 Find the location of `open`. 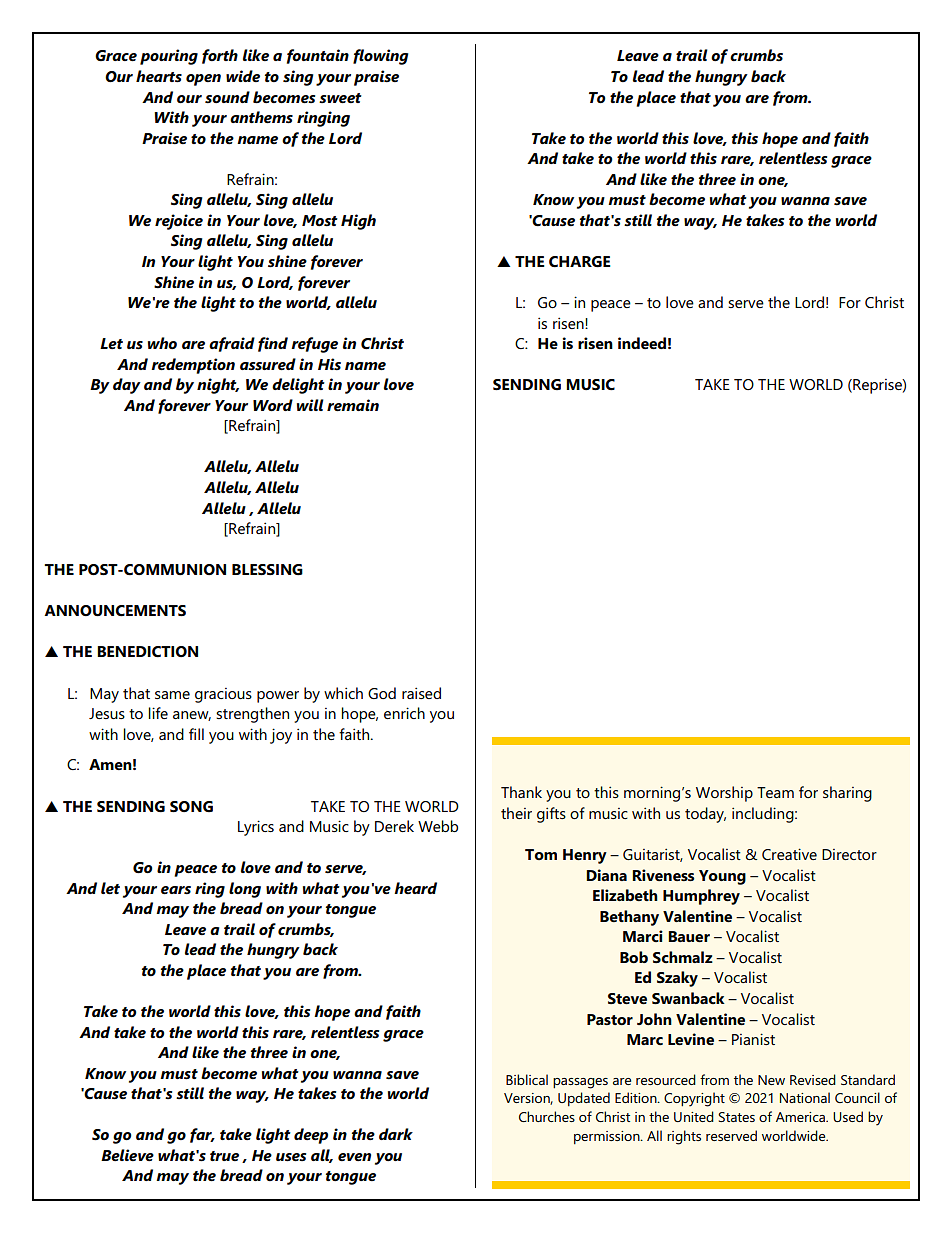

open is located at coordinates (203, 80).
